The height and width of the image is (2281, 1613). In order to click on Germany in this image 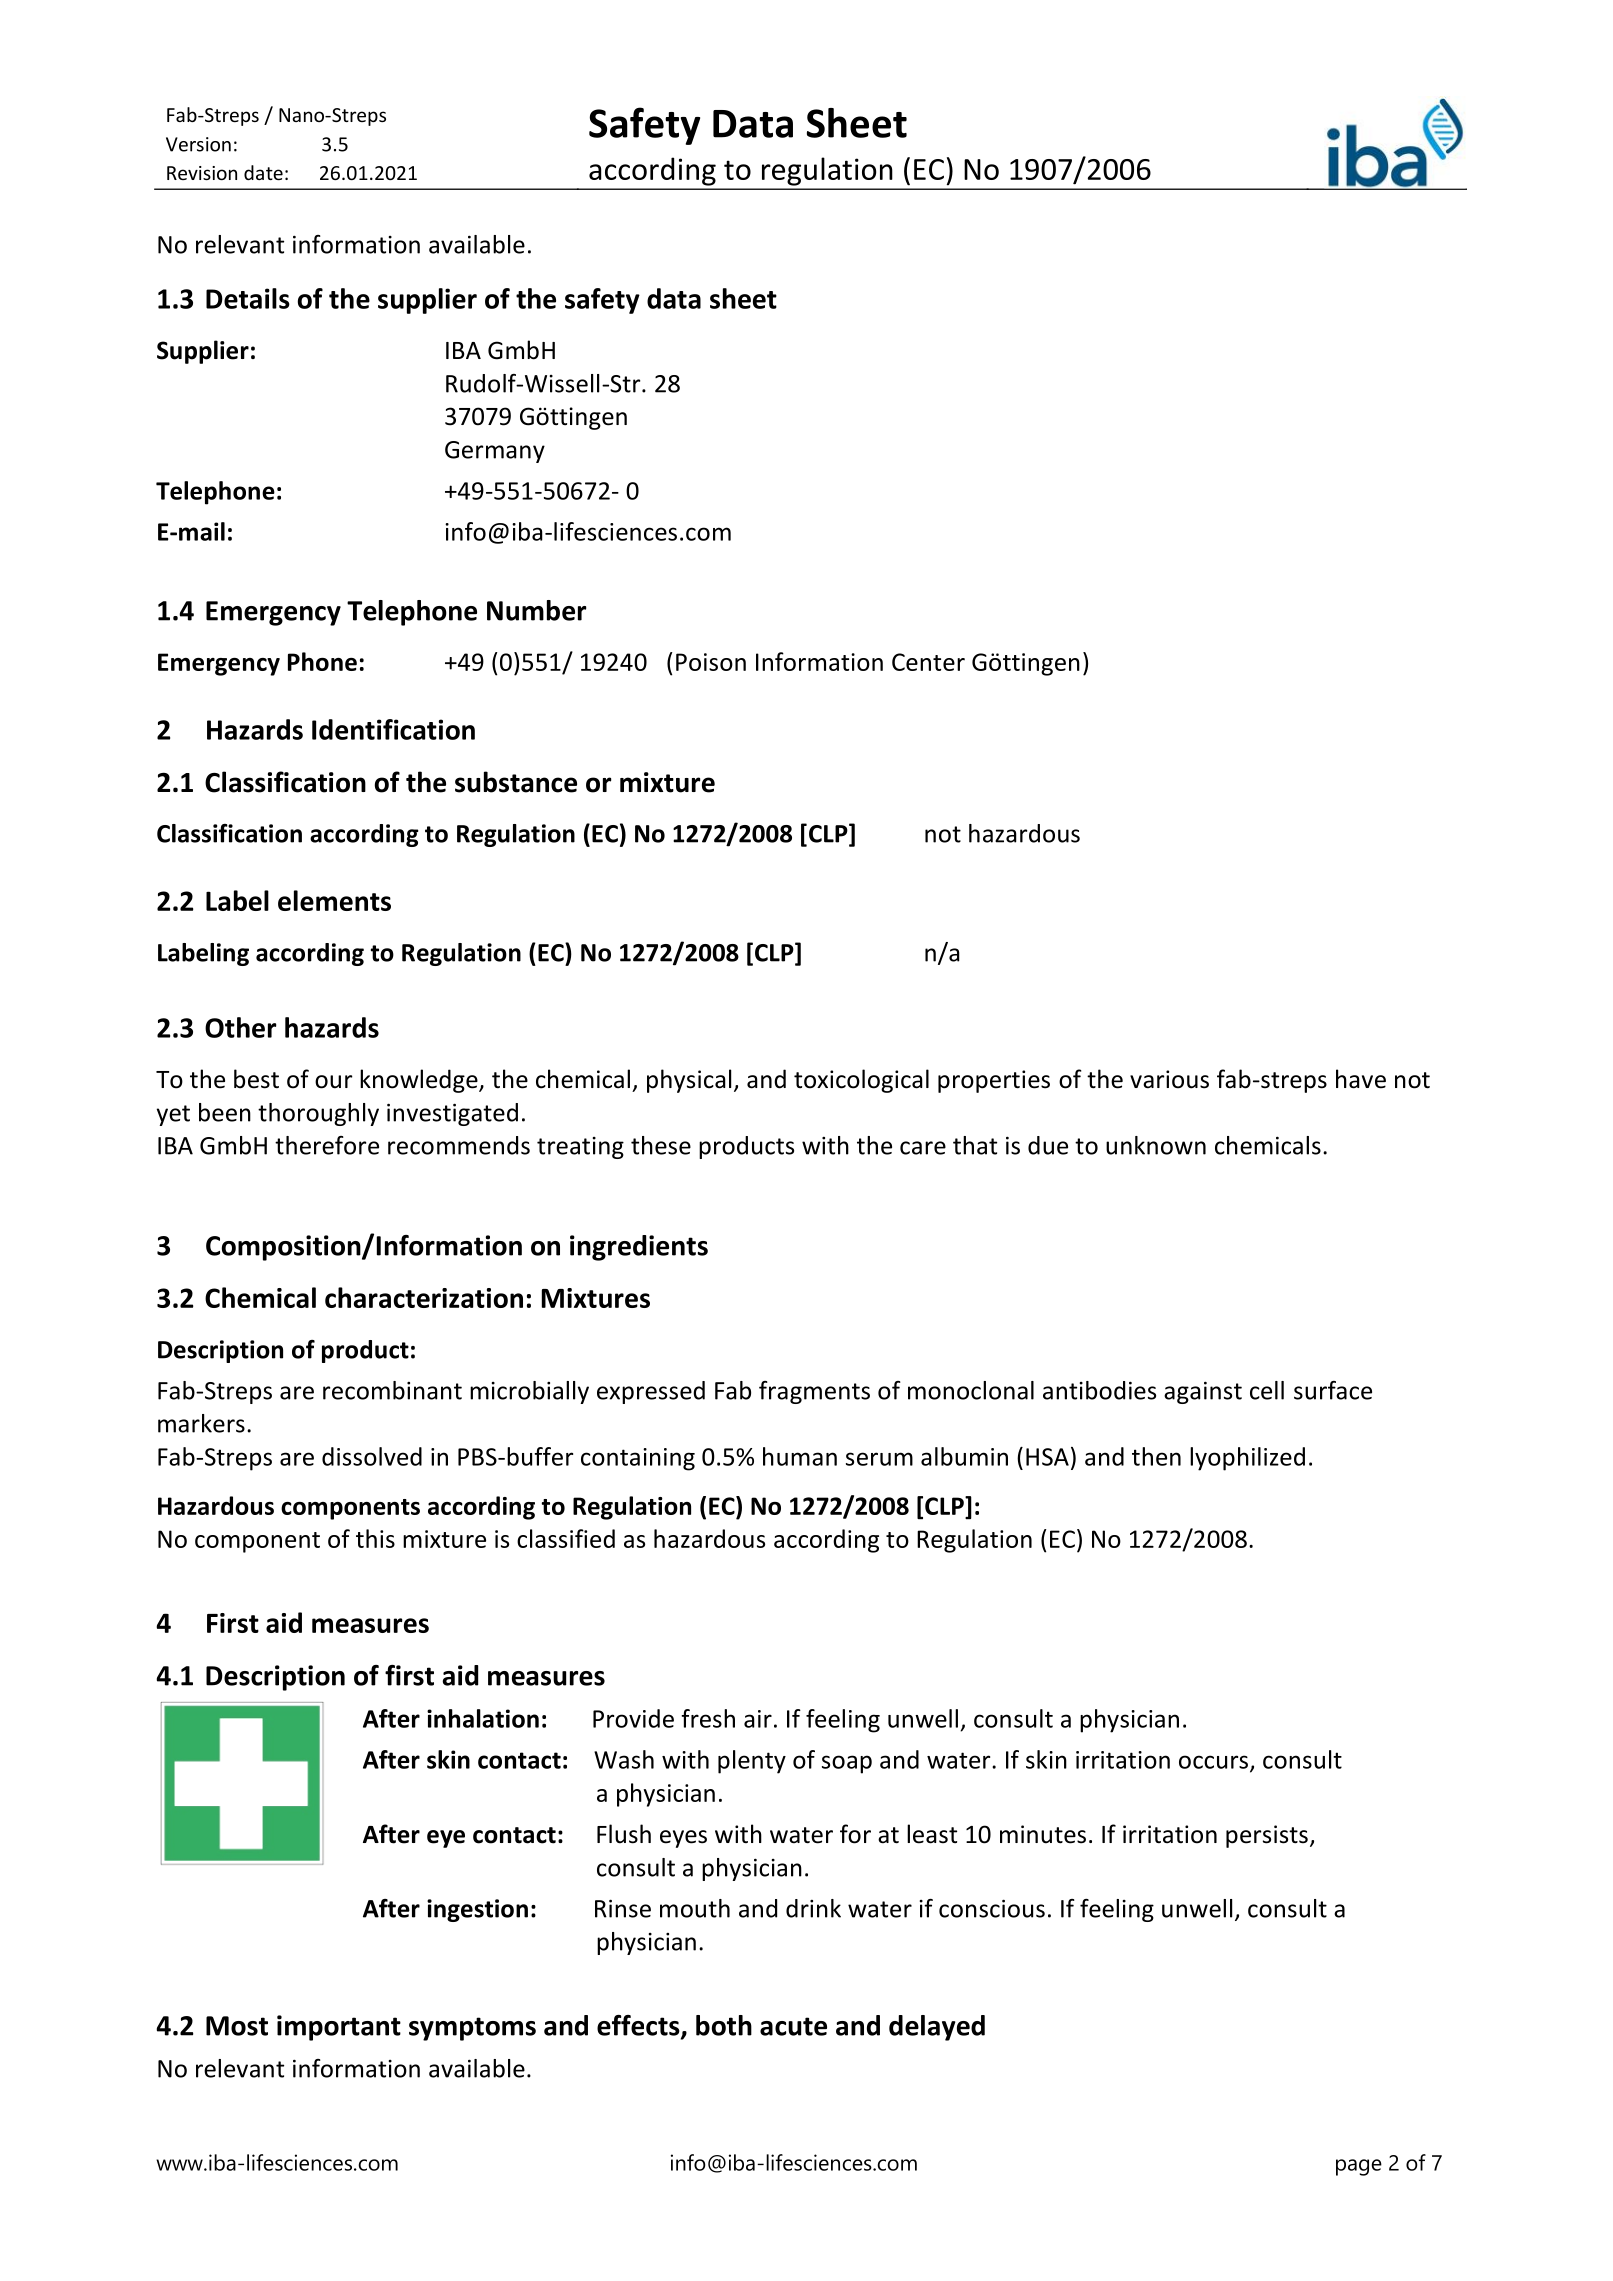, I will do `click(495, 452)`.
